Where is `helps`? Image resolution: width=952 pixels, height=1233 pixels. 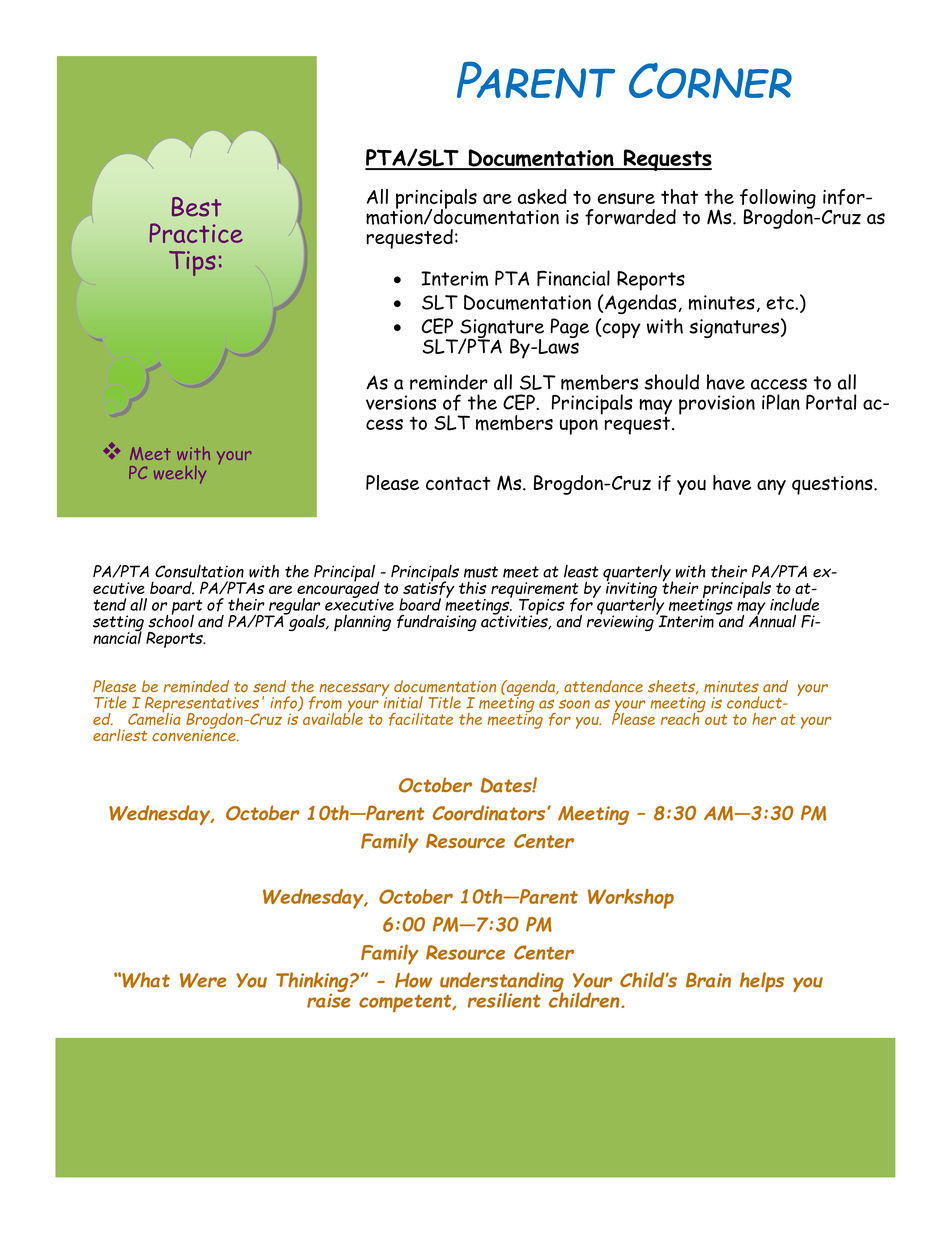
helps is located at coordinates (762, 982).
